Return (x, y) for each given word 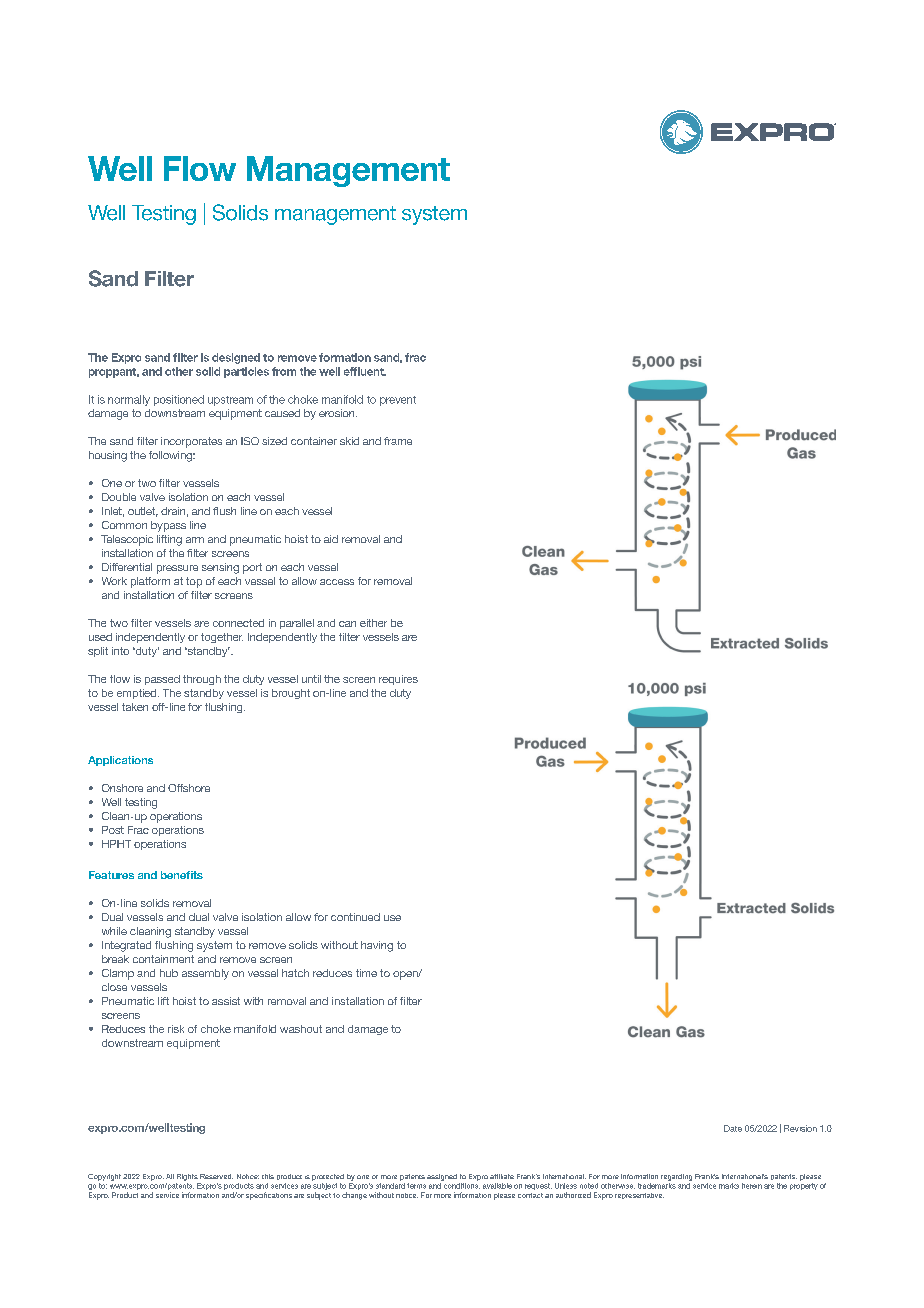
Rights (187, 1177)
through (202, 680)
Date (733, 1128)
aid (331, 539)
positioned (179, 400)
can (347, 624)
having (377, 946)
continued (355, 917)
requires (398, 680)
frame (398, 441)
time (366, 973)
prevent (398, 401)
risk (176, 1029)
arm (195, 540)
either (373, 623)
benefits (182, 875)
